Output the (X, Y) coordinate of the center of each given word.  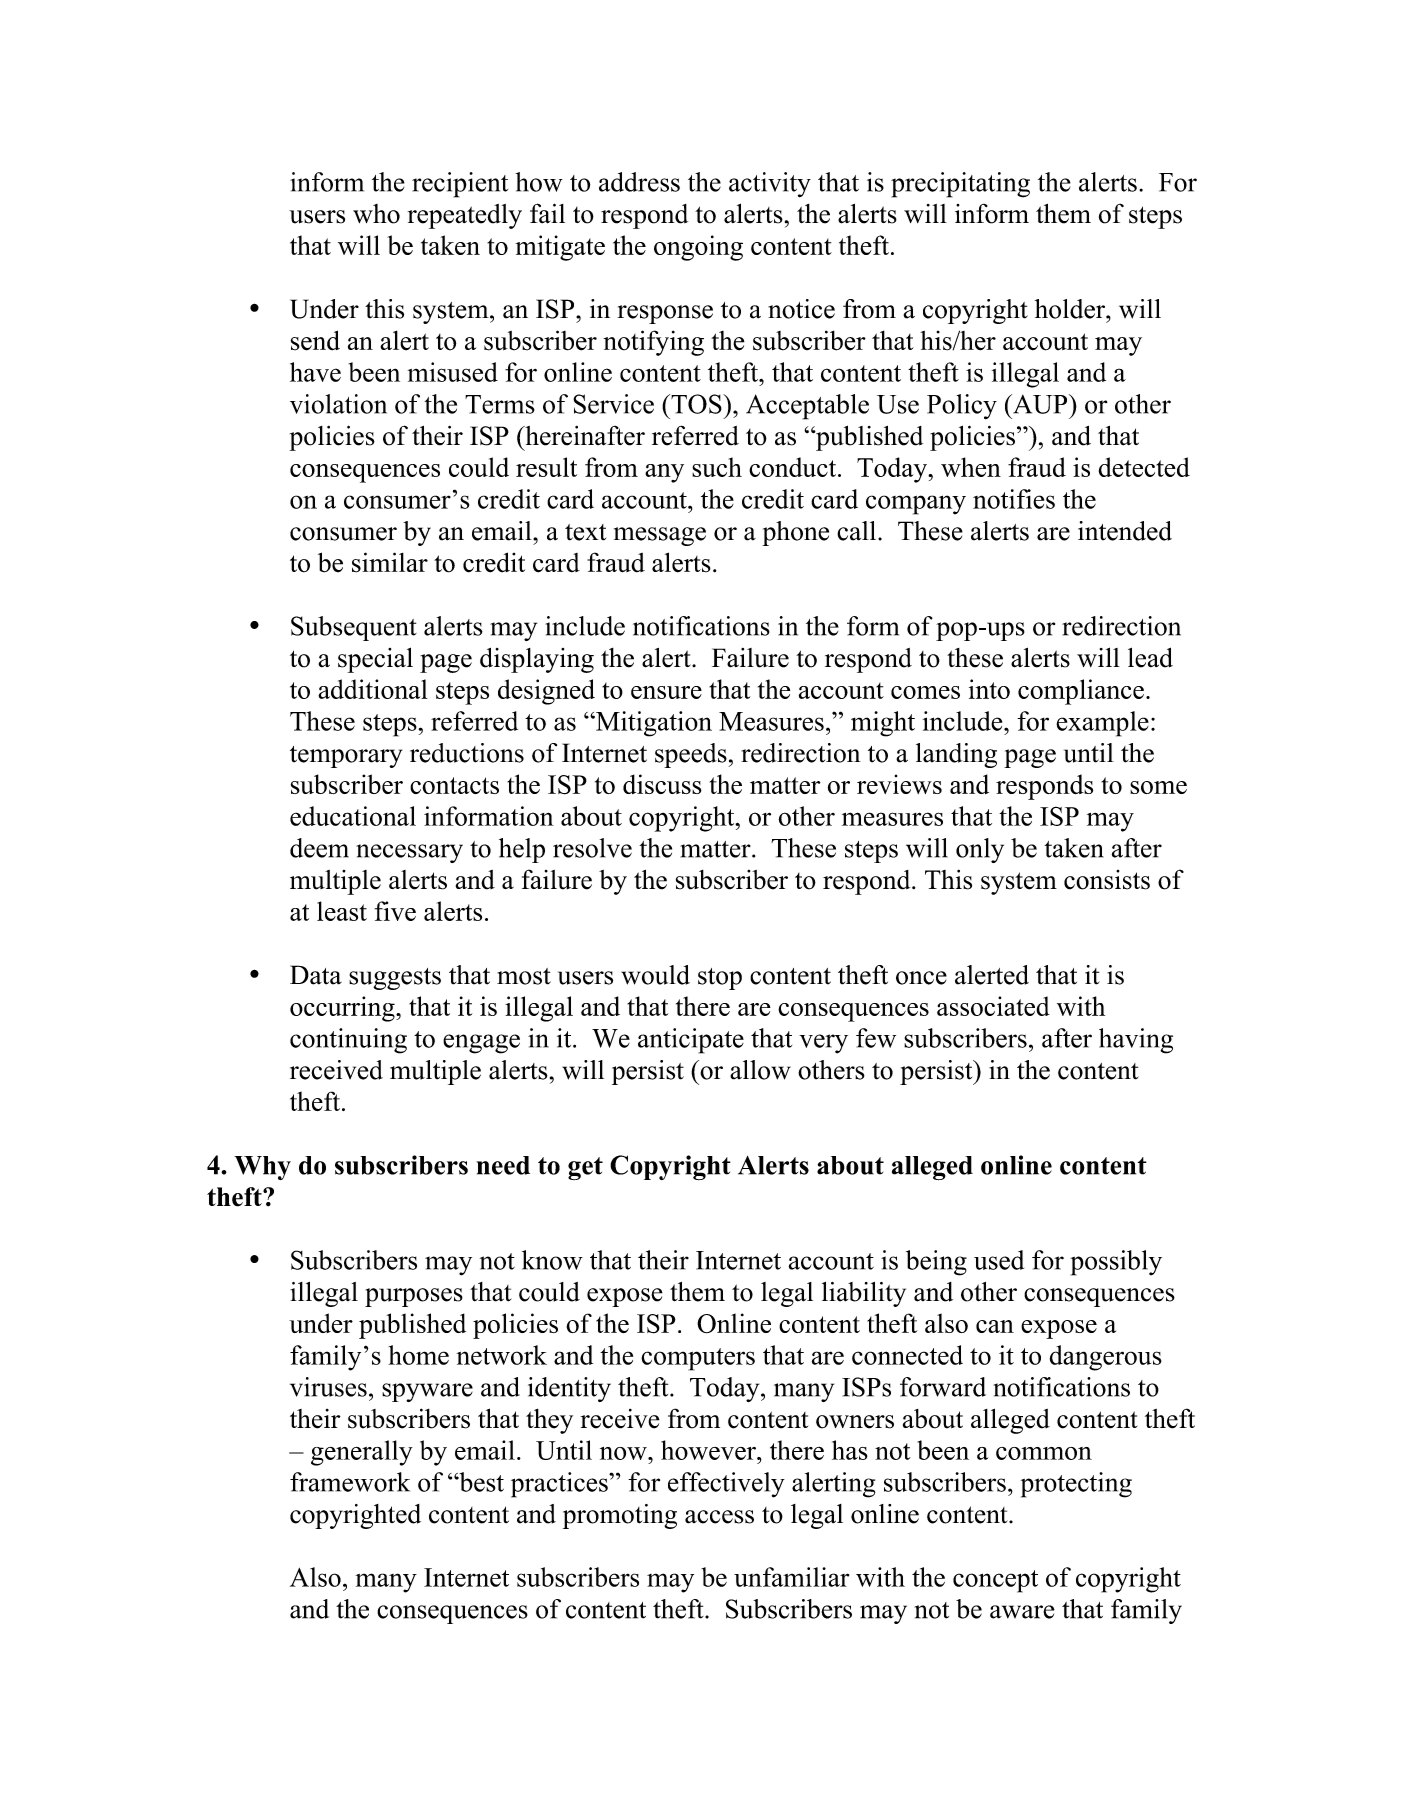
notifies (1014, 499)
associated (993, 1006)
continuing (348, 1041)
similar (390, 562)
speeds (691, 755)
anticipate (691, 1041)
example (1102, 724)
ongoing (698, 248)
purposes (414, 1297)
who (376, 214)
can (995, 1326)
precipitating (960, 185)
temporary (346, 757)
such (717, 467)
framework (350, 1482)
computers (698, 1359)
